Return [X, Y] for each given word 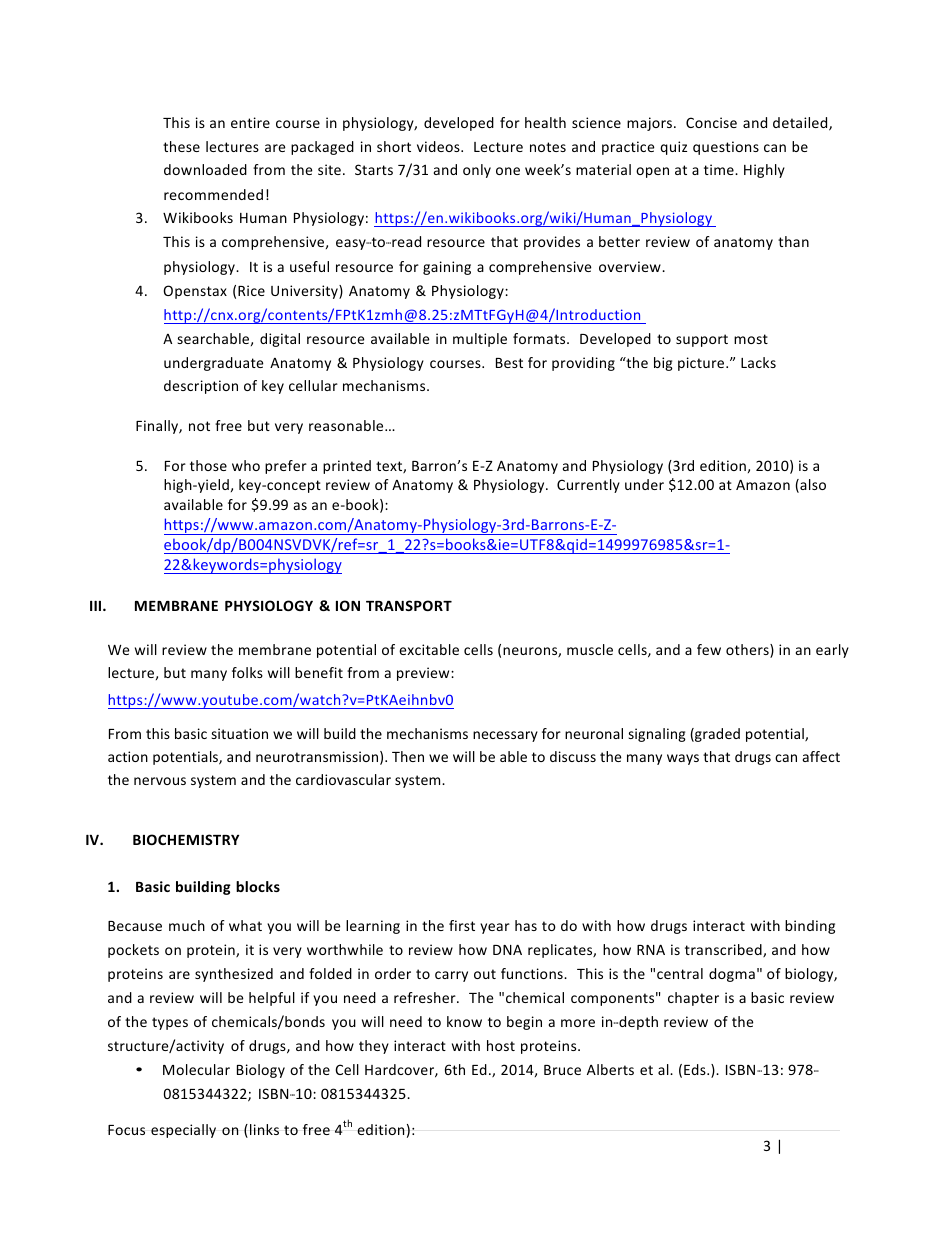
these [181, 146]
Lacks [758, 362]
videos [439, 146]
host [501, 1045]
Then [408, 756]
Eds [696, 1069]
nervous [160, 781]
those [208, 465]
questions [726, 148]
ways [683, 759]
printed [347, 467]
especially [183, 1131]
